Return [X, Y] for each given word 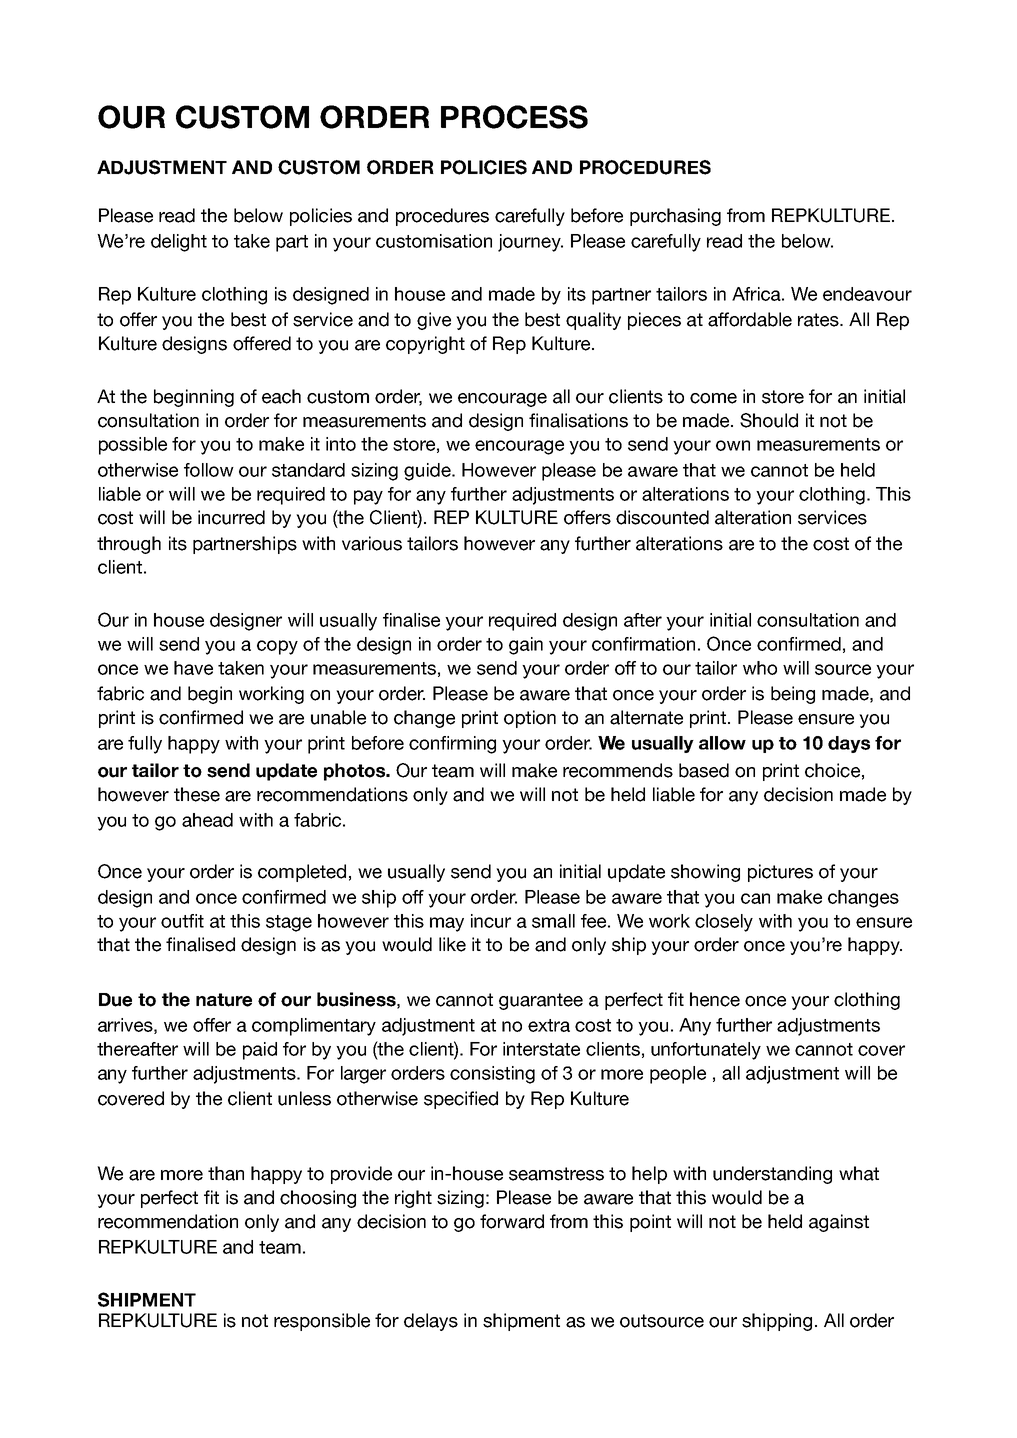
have [193, 668]
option [530, 719]
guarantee [541, 1001]
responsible [322, 1322]
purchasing [675, 217]
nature [224, 1000]
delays [431, 1322]
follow [209, 470]
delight [179, 243]
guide [428, 472]
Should [769, 420]
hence [715, 999]
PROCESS [514, 117]
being [793, 695]
